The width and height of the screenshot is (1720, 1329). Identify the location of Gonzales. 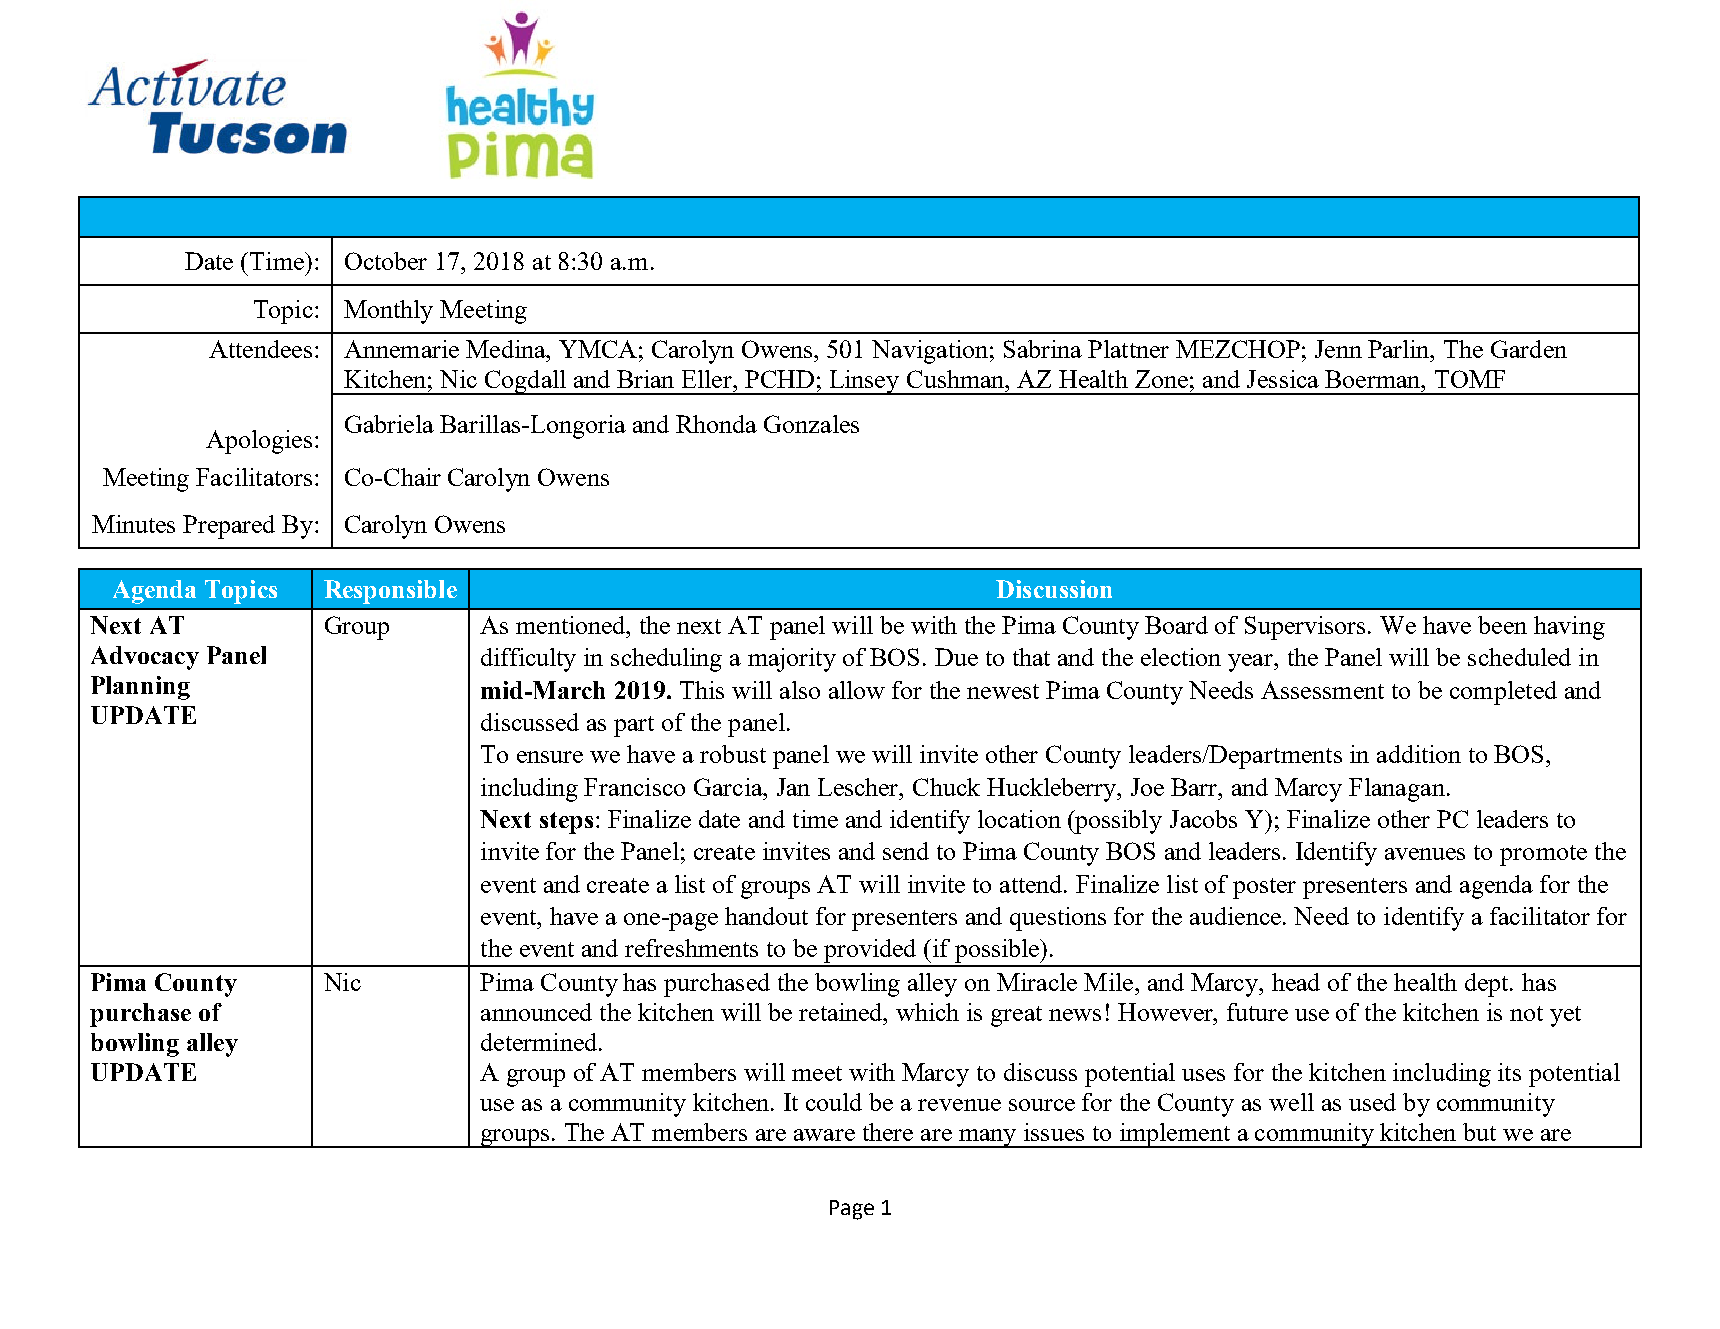
(811, 424).
